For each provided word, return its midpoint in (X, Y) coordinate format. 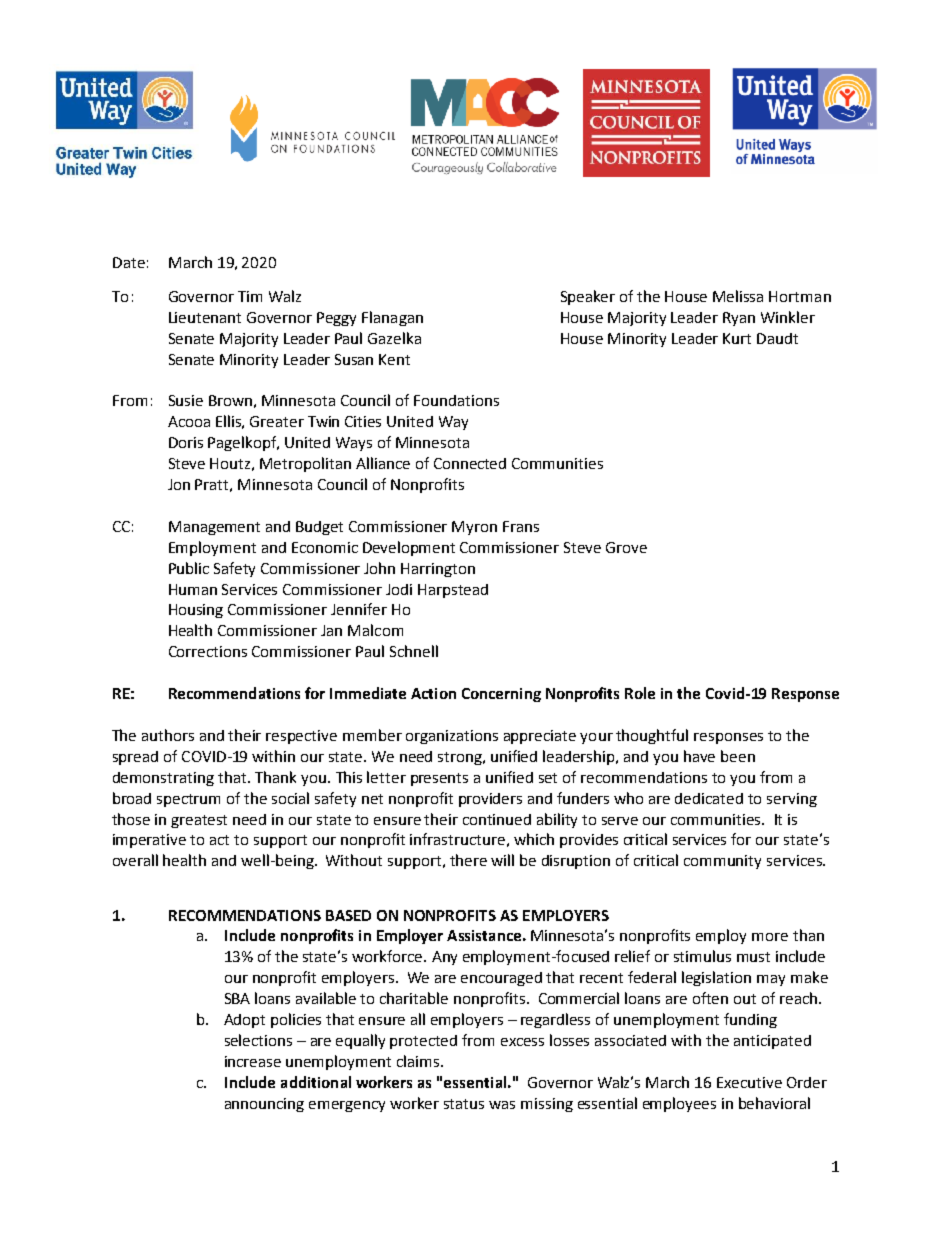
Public (189, 568)
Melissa (738, 296)
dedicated (709, 798)
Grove (626, 547)
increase (253, 1061)
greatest (199, 821)
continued (497, 819)
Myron (474, 528)
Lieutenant (205, 317)
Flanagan (392, 318)
